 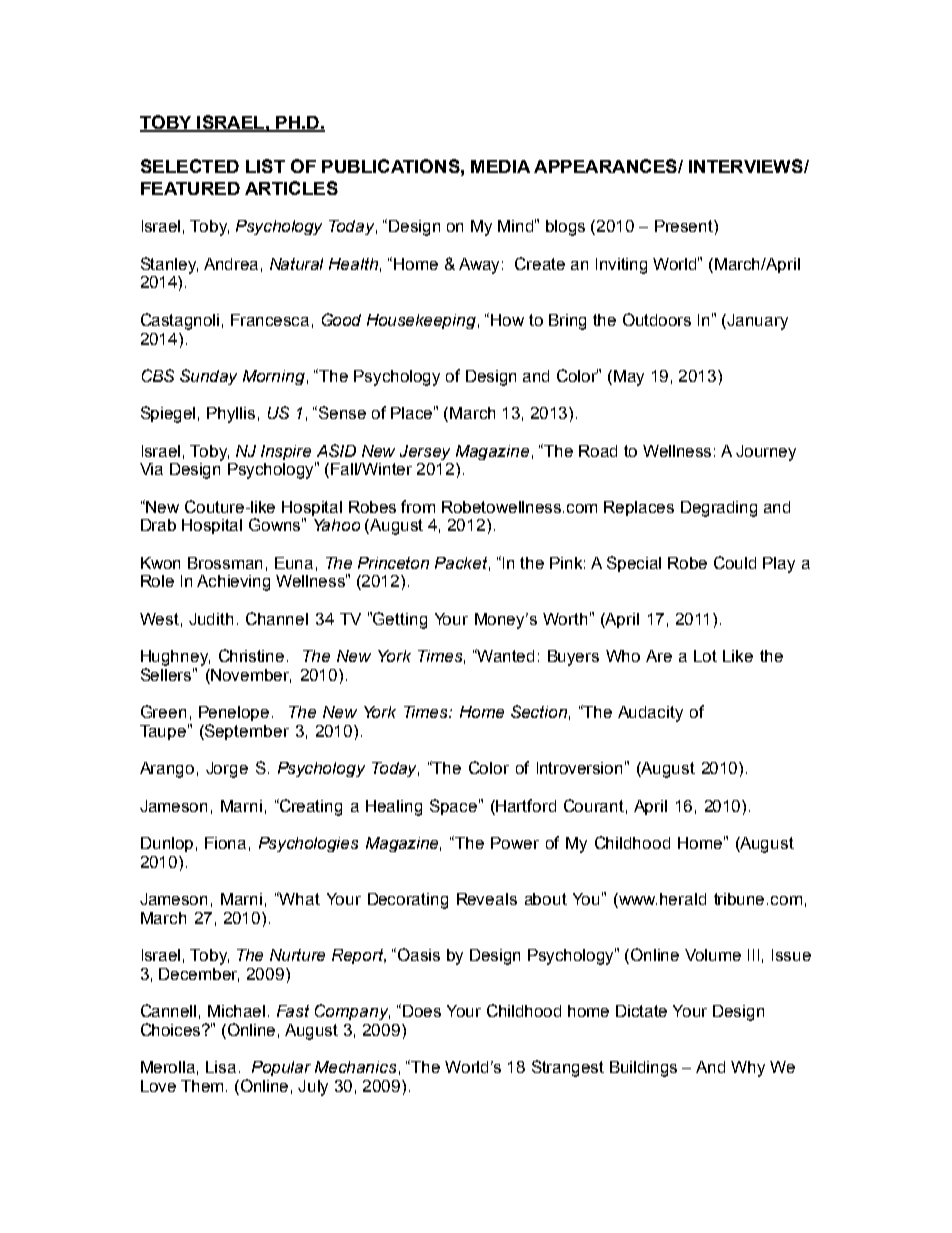 What do you see at coordinates (705, 656) in the document?
I see `Lot` at bounding box center [705, 656].
